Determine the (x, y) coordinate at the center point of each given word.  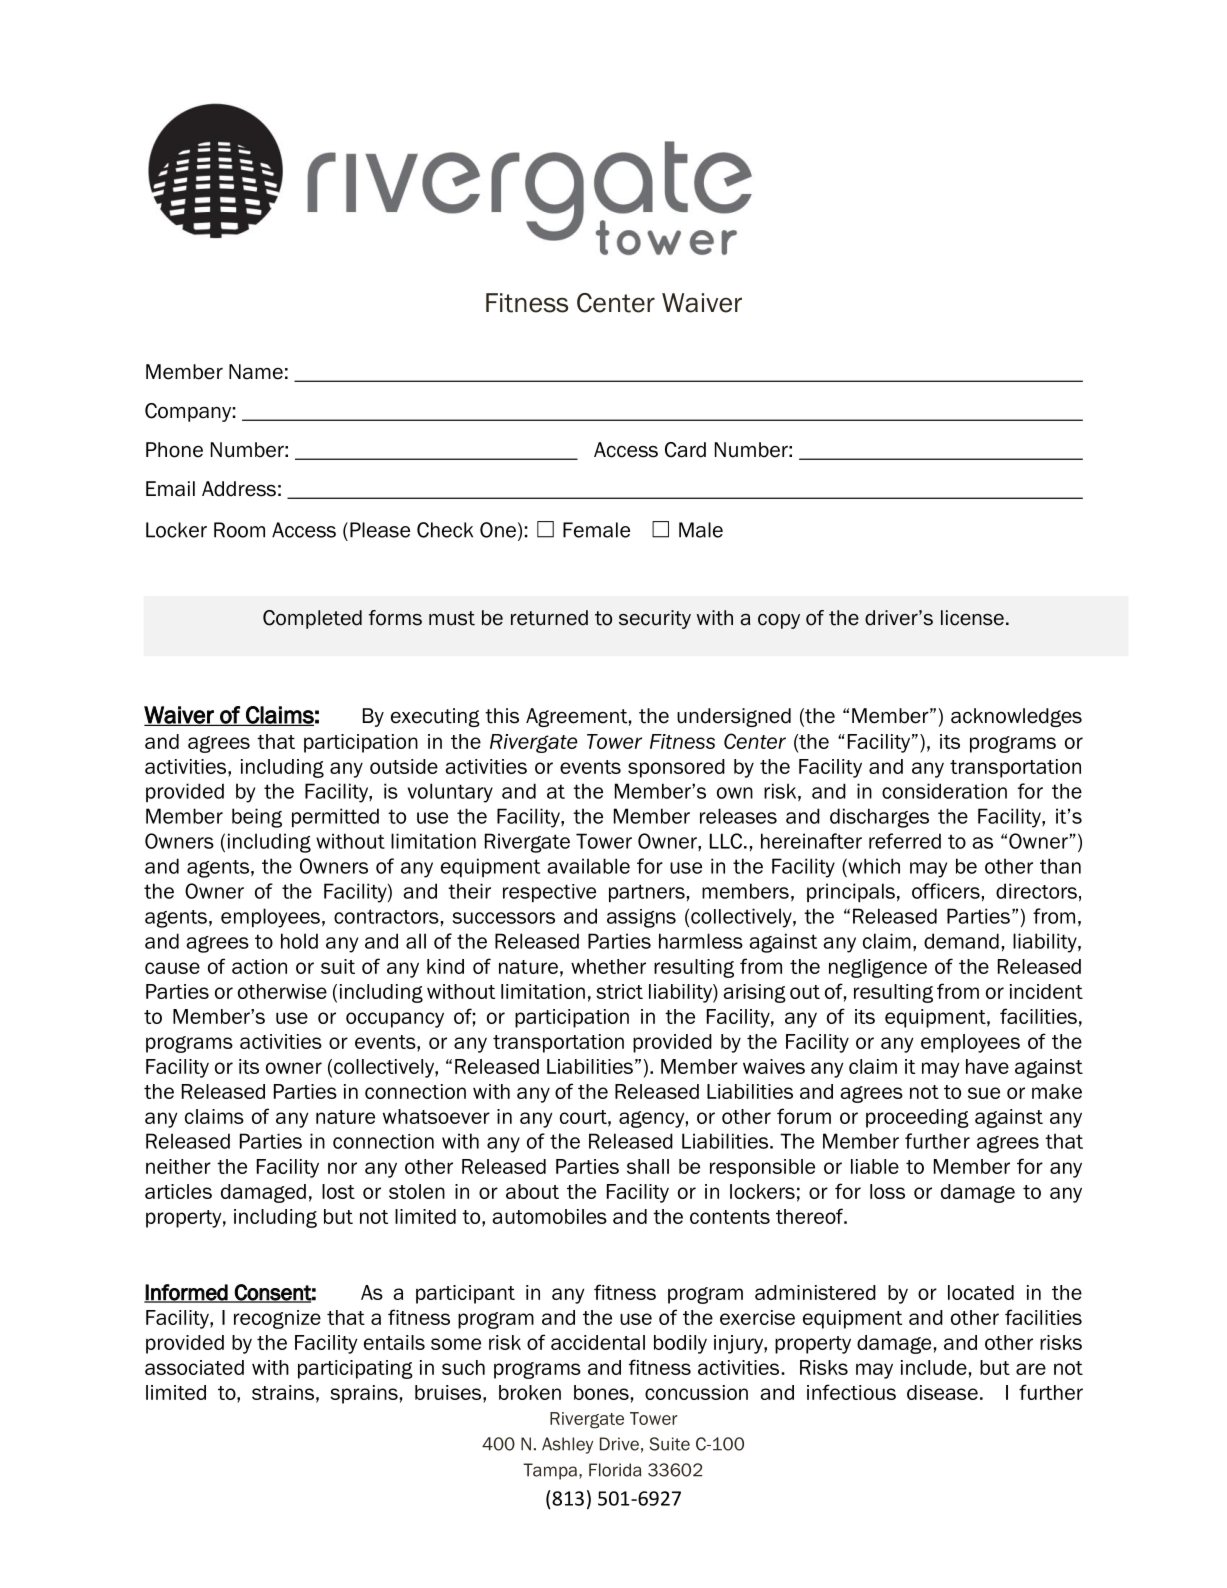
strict (619, 991)
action (259, 966)
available (588, 866)
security (655, 619)
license (972, 618)
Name (256, 372)
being (257, 818)
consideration (944, 791)
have (987, 1066)
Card (685, 450)
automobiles (549, 1216)
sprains (364, 1394)
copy (779, 621)
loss (887, 1191)
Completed (312, 619)
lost (338, 1191)
